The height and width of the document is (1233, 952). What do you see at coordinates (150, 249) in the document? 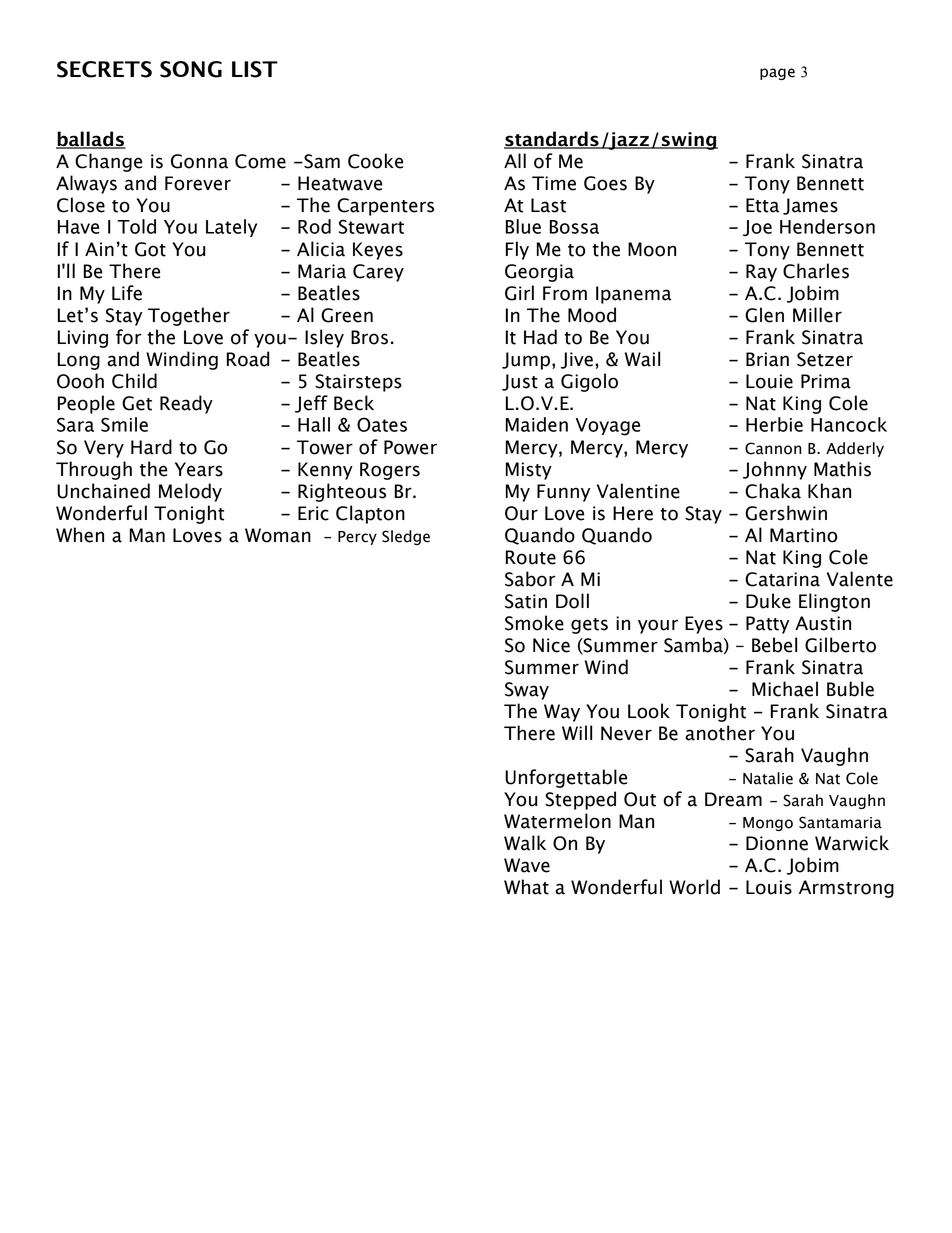
I see `Got` at bounding box center [150, 249].
